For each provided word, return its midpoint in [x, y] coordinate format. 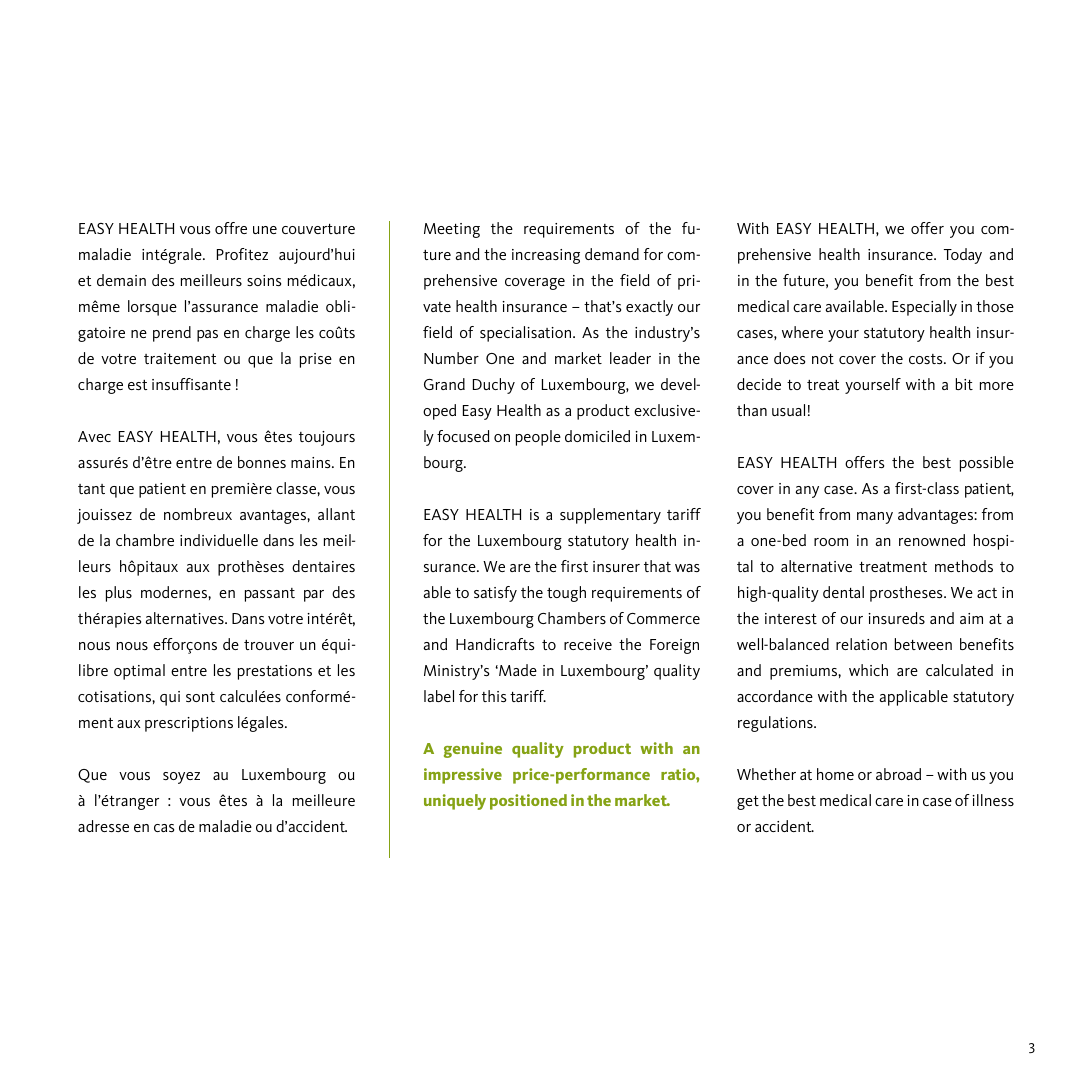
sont [200, 697]
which [868, 670]
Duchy [494, 386]
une [265, 230]
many [875, 518]
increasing [546, 256]
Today [963, 256]
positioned [528, 802]
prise [316, 360]
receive [588, 644]
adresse [103, 826]
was [687, 568]
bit [964, 384]
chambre [145, 540]
